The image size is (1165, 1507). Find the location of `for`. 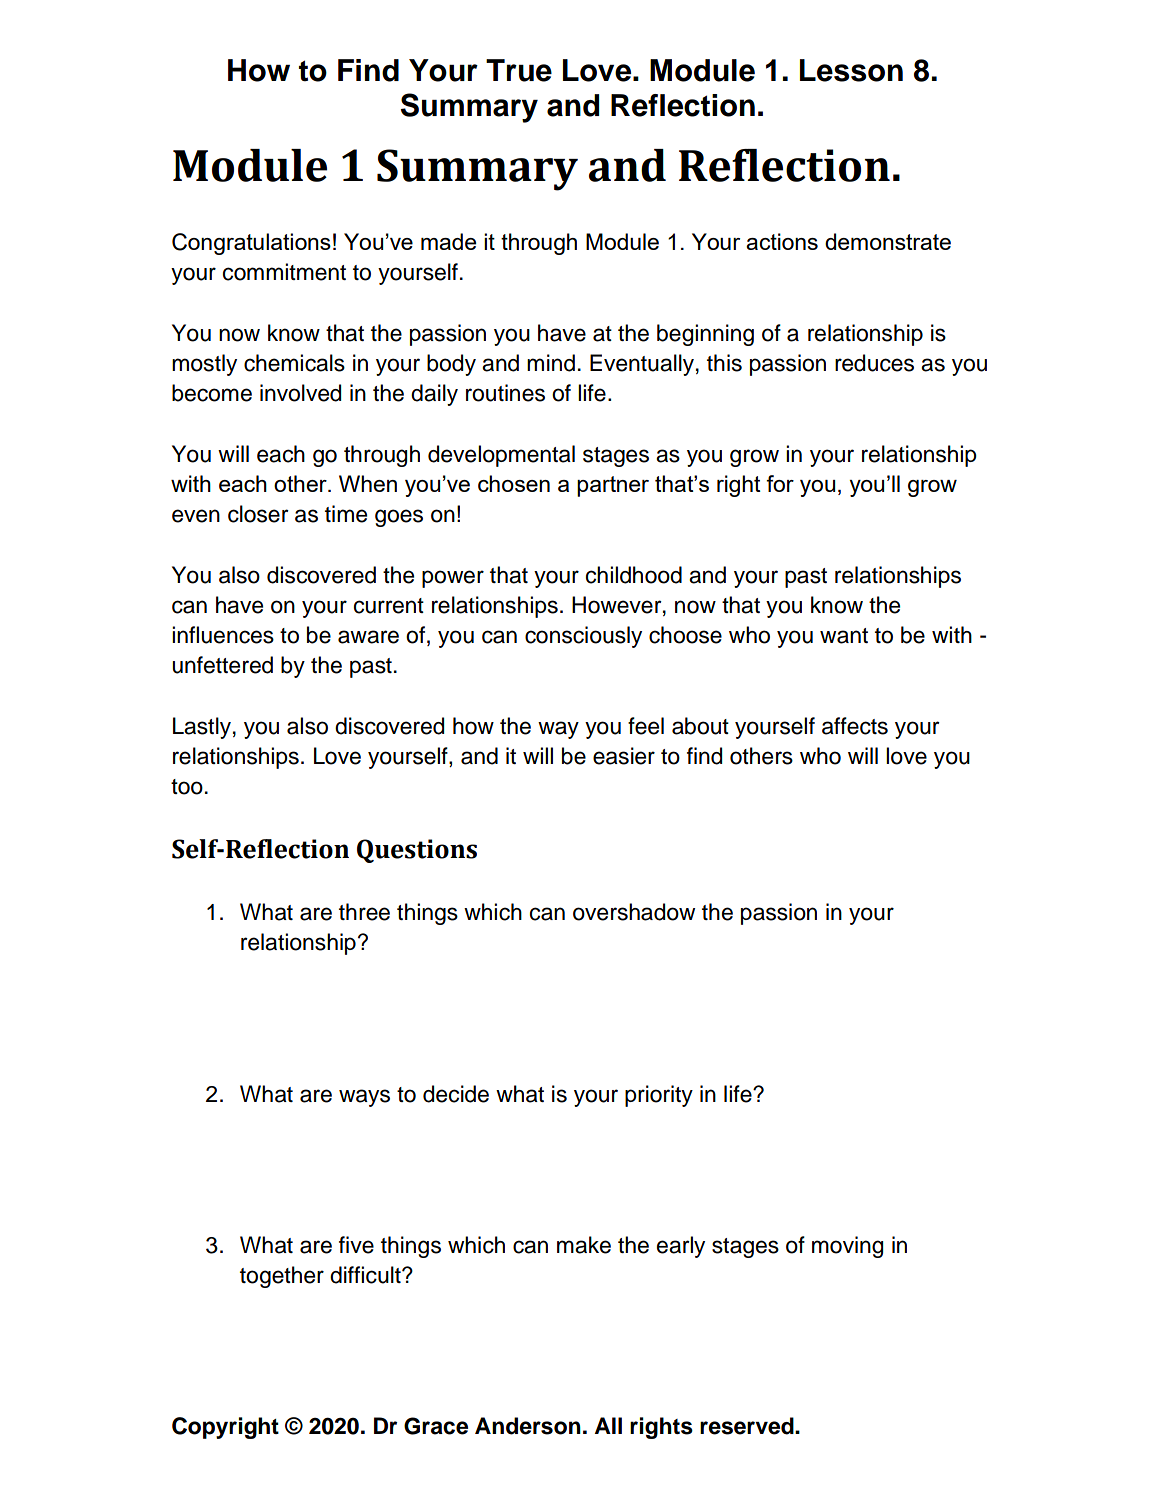

for is located at coordinates (780, 483).
